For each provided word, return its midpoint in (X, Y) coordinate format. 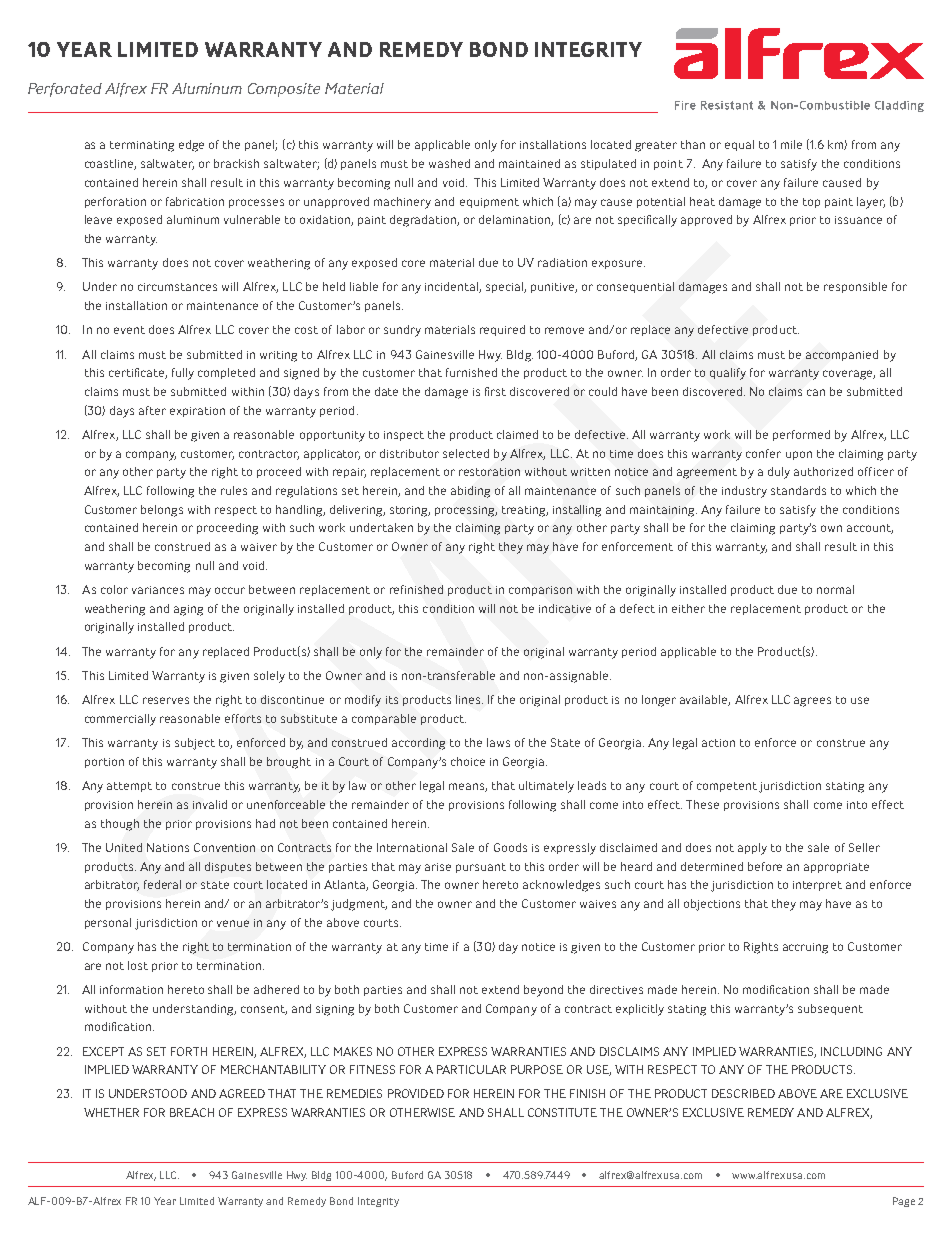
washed (449, 163)
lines (469, 699)
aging (188, 610)
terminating (142, 146)
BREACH (192, 1112)
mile (791, 144)
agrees (812, 702)
